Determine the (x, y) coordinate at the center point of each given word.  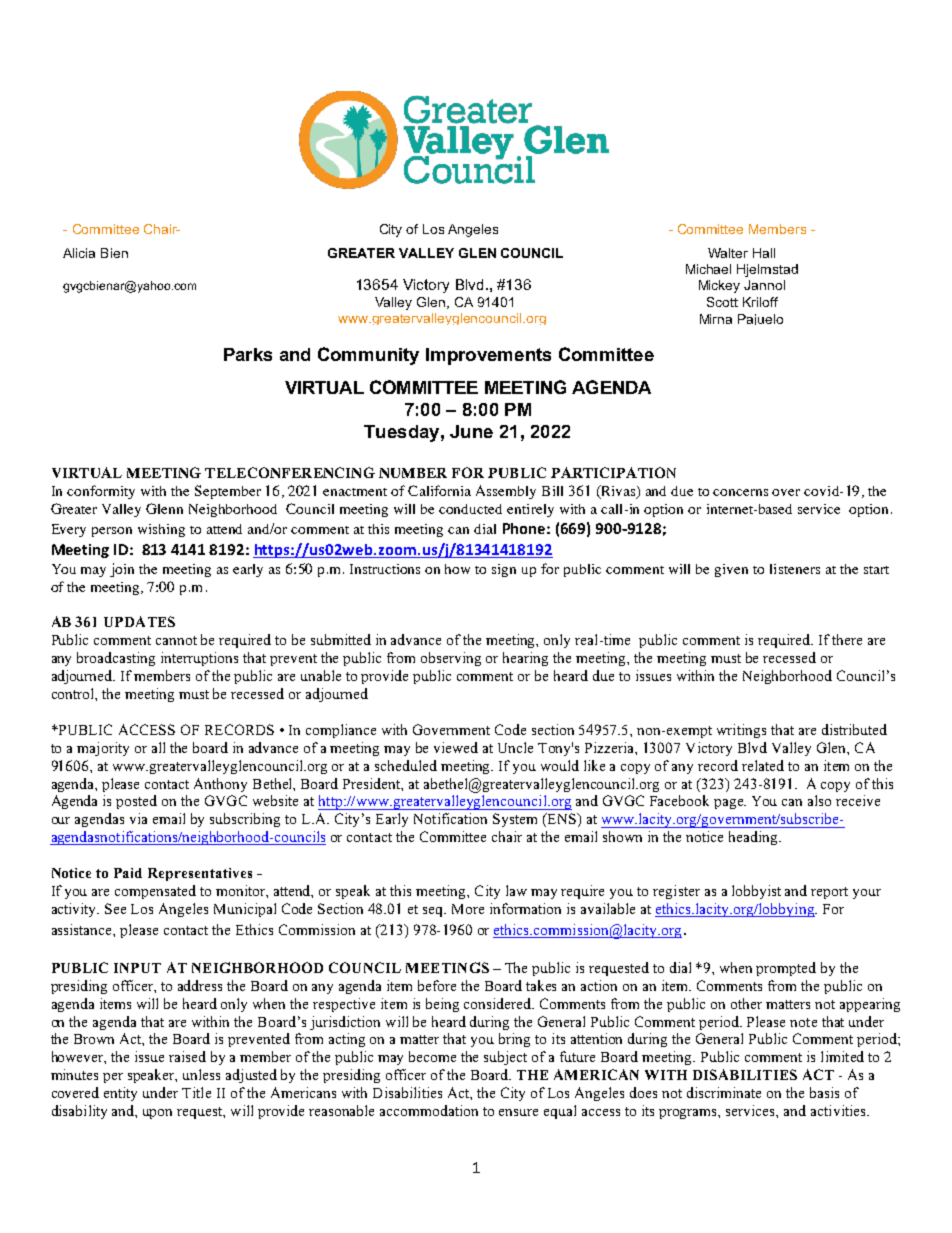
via (138, 818)
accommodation (429, 1110)
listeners (795, 569)
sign (504, 570)
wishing (161, 530)
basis (824, 1092)
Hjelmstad (767, 270)
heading (754, 838)
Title (196, 1092)
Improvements (488, 356)
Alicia (79, 253)
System (515, 820)
